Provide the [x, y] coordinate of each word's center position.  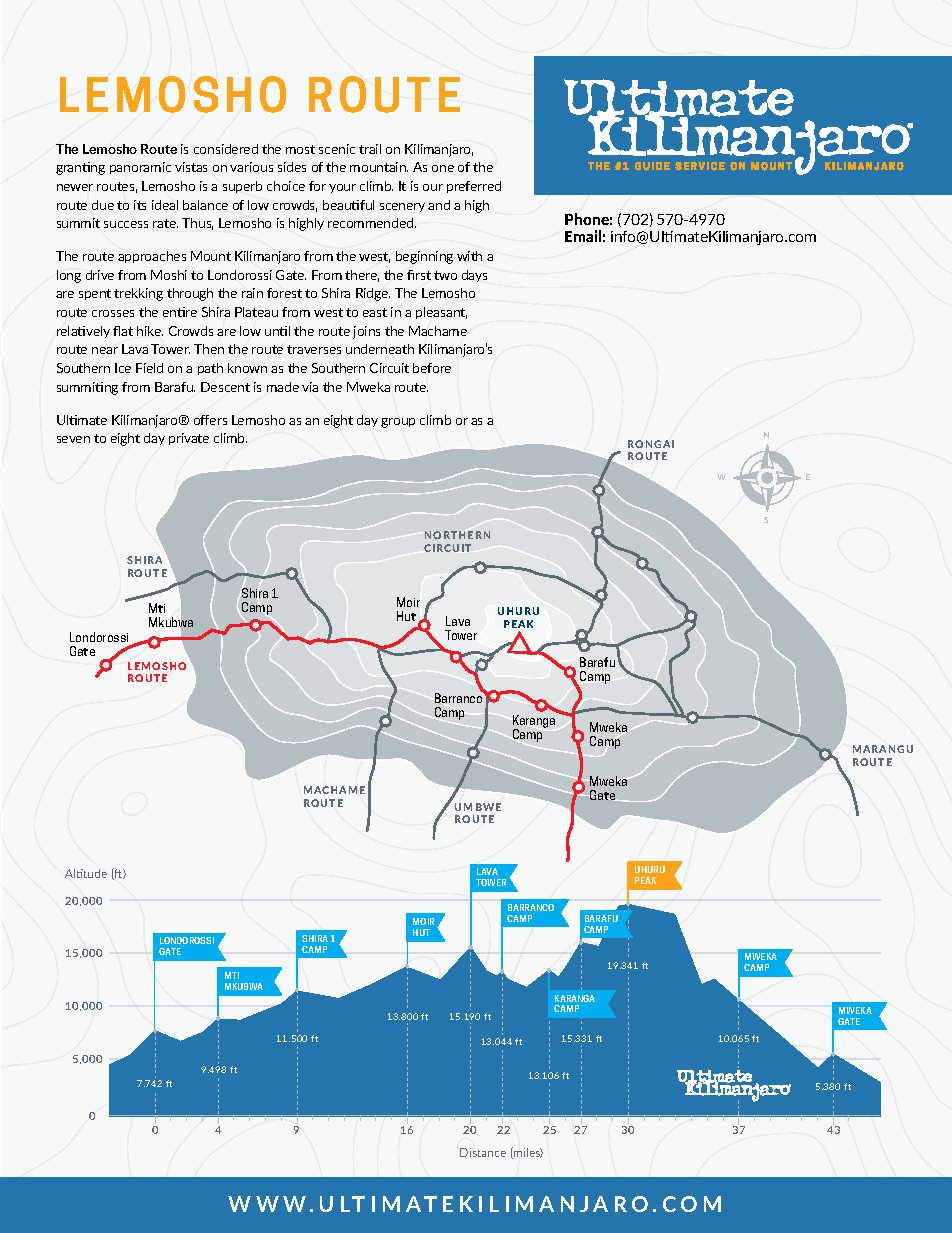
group [398, 423]
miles [527, 1153]
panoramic [140, 168]
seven [73, 439]
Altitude [86, 873]
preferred [474, 187]
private [189, 439]
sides [292, 167]
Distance [483, 1152]
